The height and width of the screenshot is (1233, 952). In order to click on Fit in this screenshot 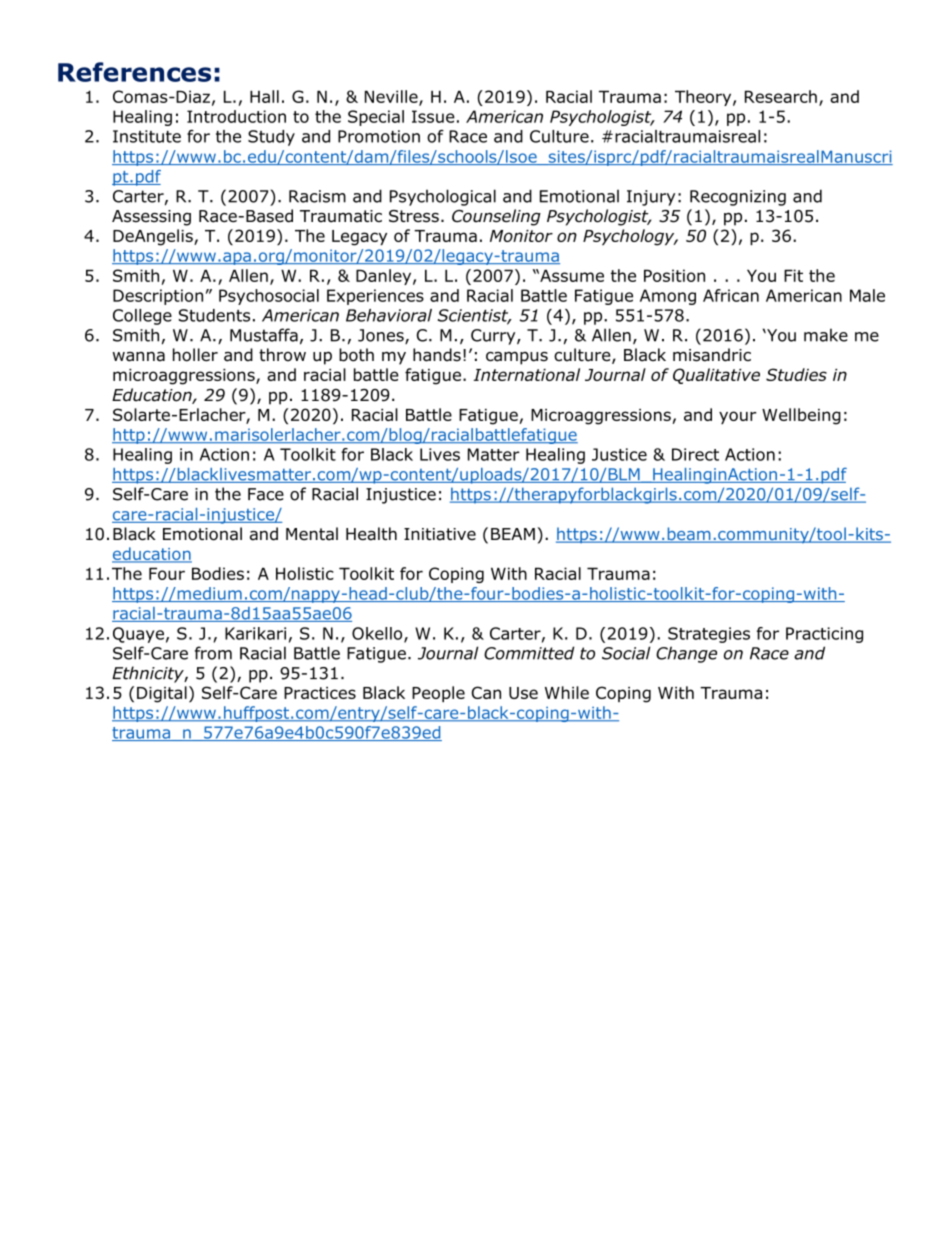, I will do `click(793, 275)`.
